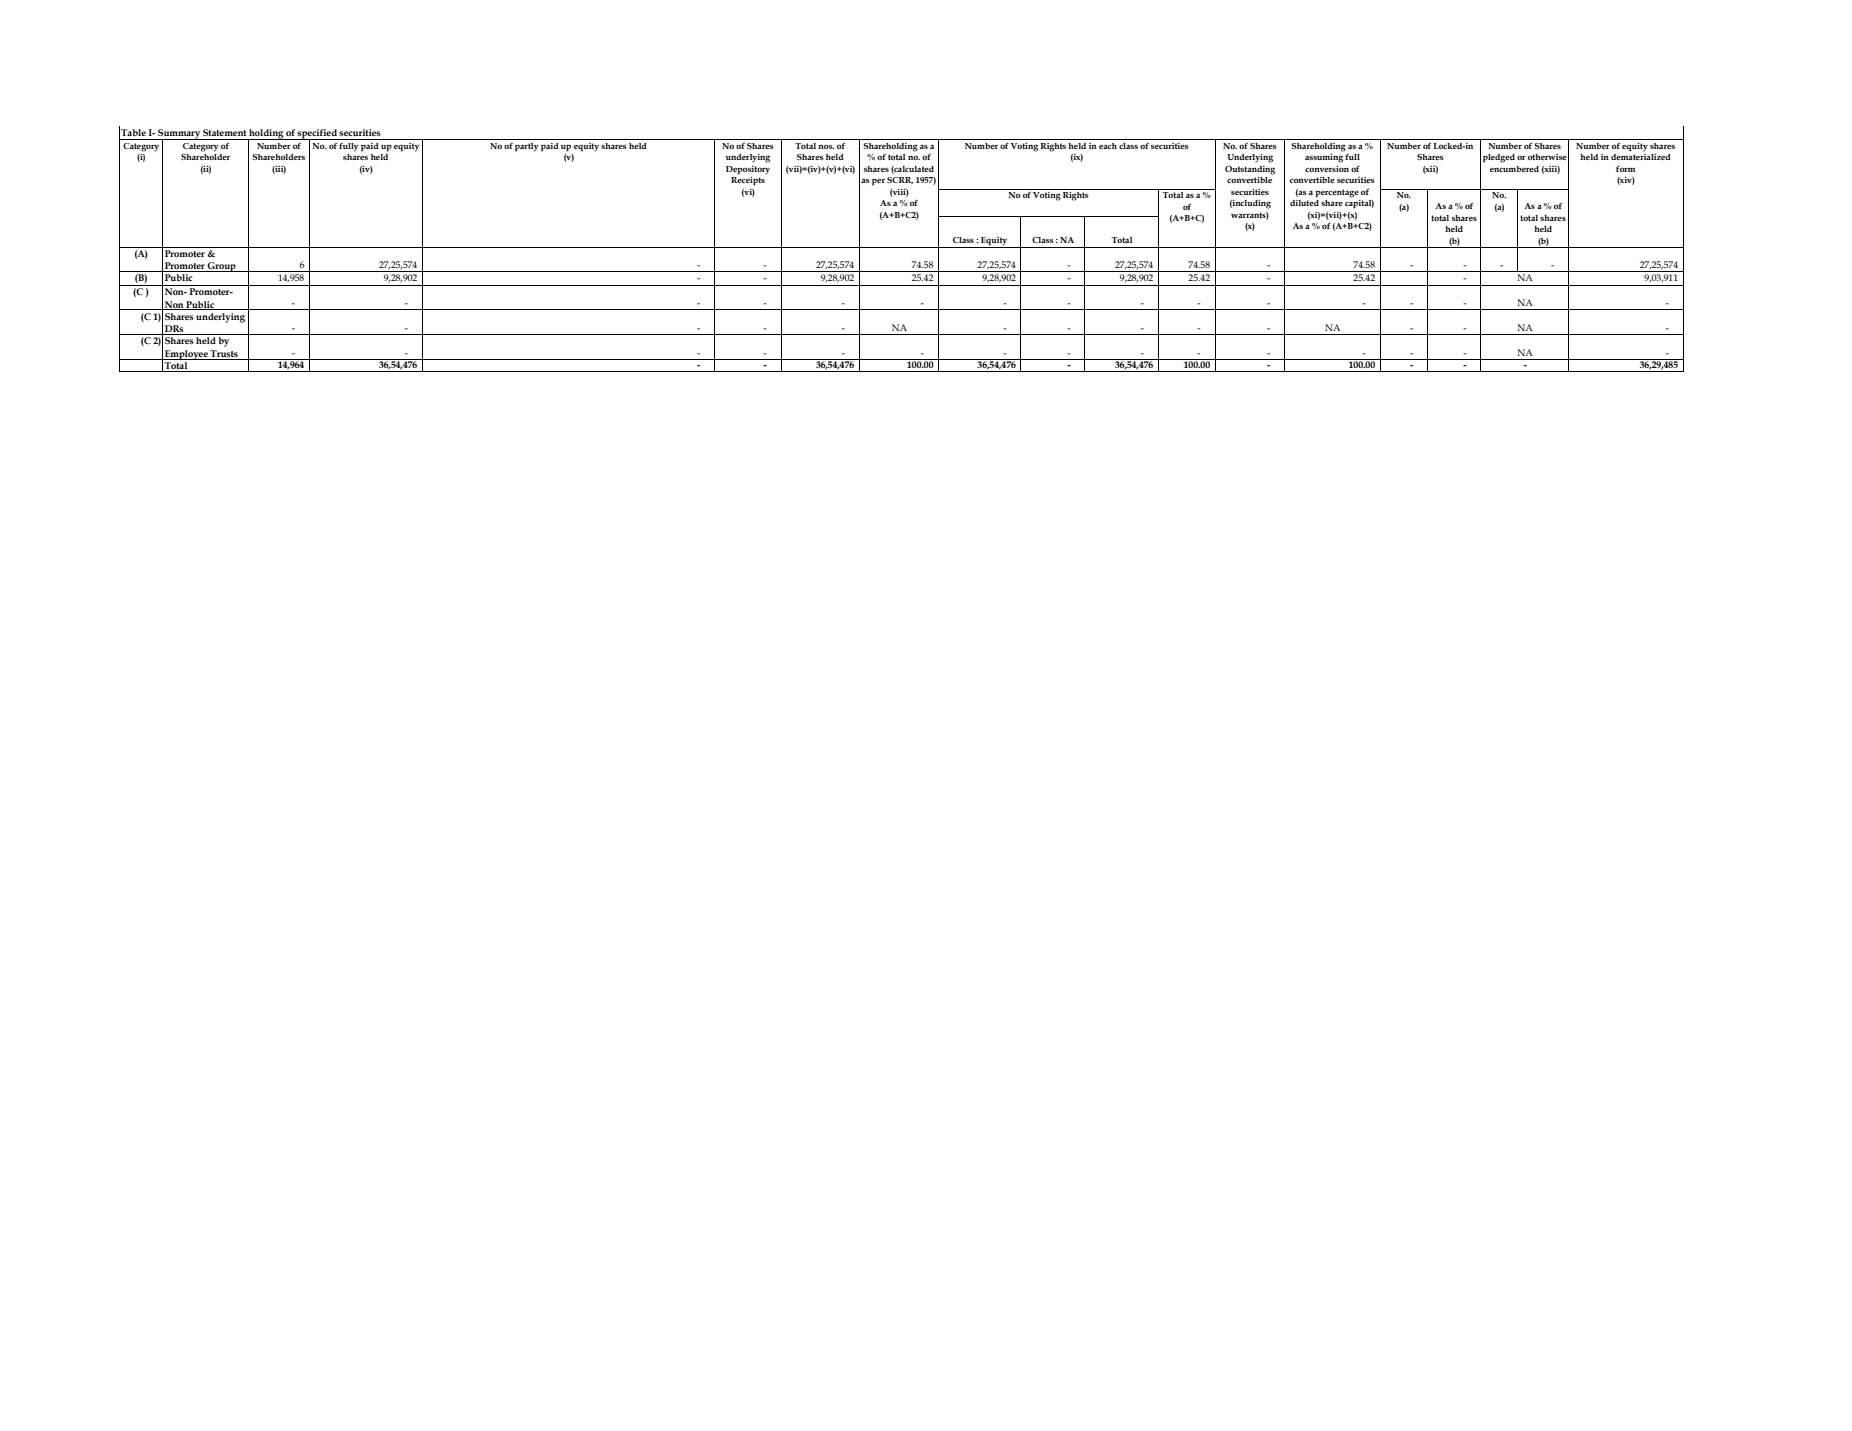 Image resolution: width=1852 pixels, height=1431 pixels. Describe the element at coordinates (1324, 158) in the screenshot. I see `assuming` at that location.
